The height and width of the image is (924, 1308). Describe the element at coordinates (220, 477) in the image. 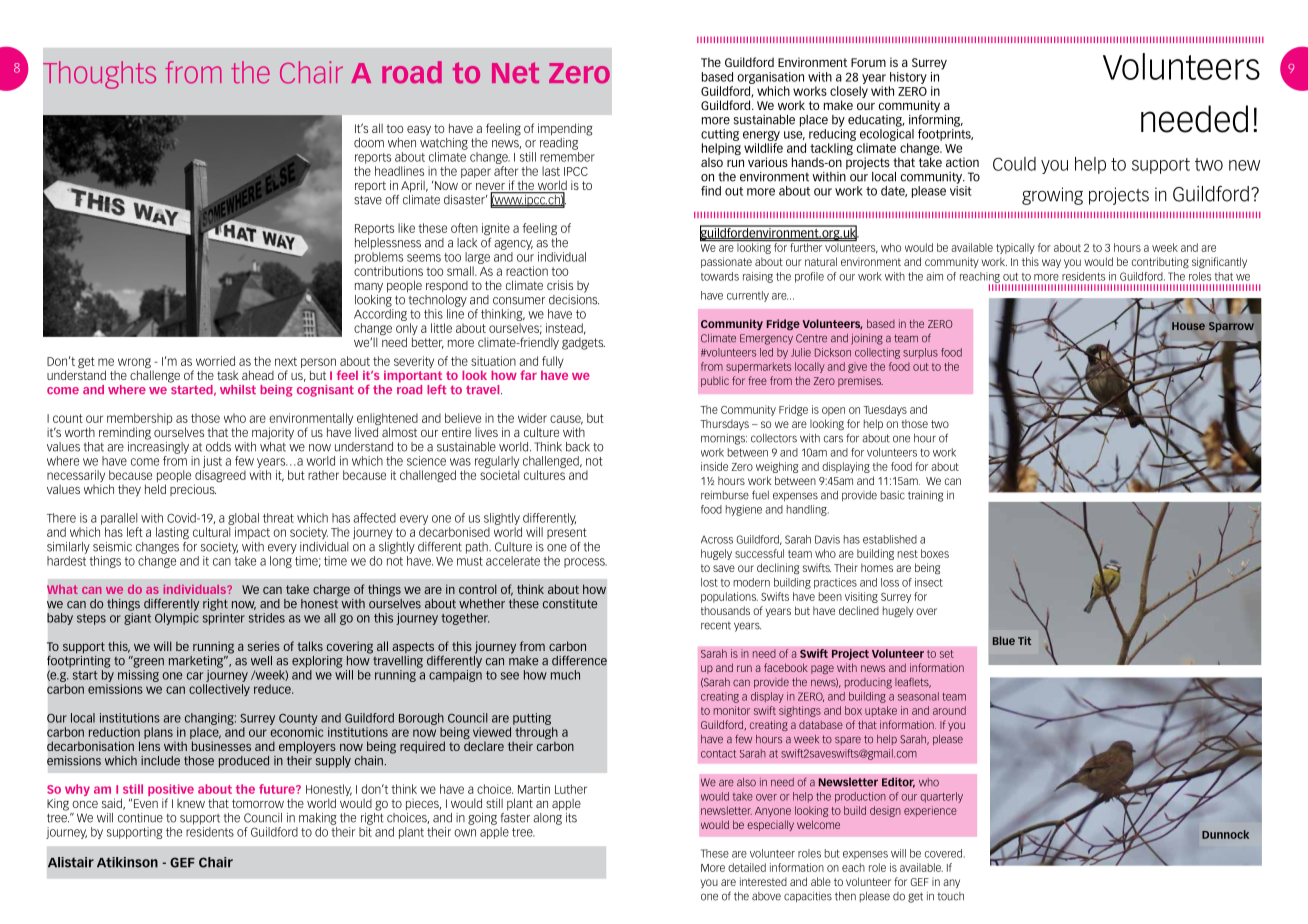

I see `disagreed` at that location.
